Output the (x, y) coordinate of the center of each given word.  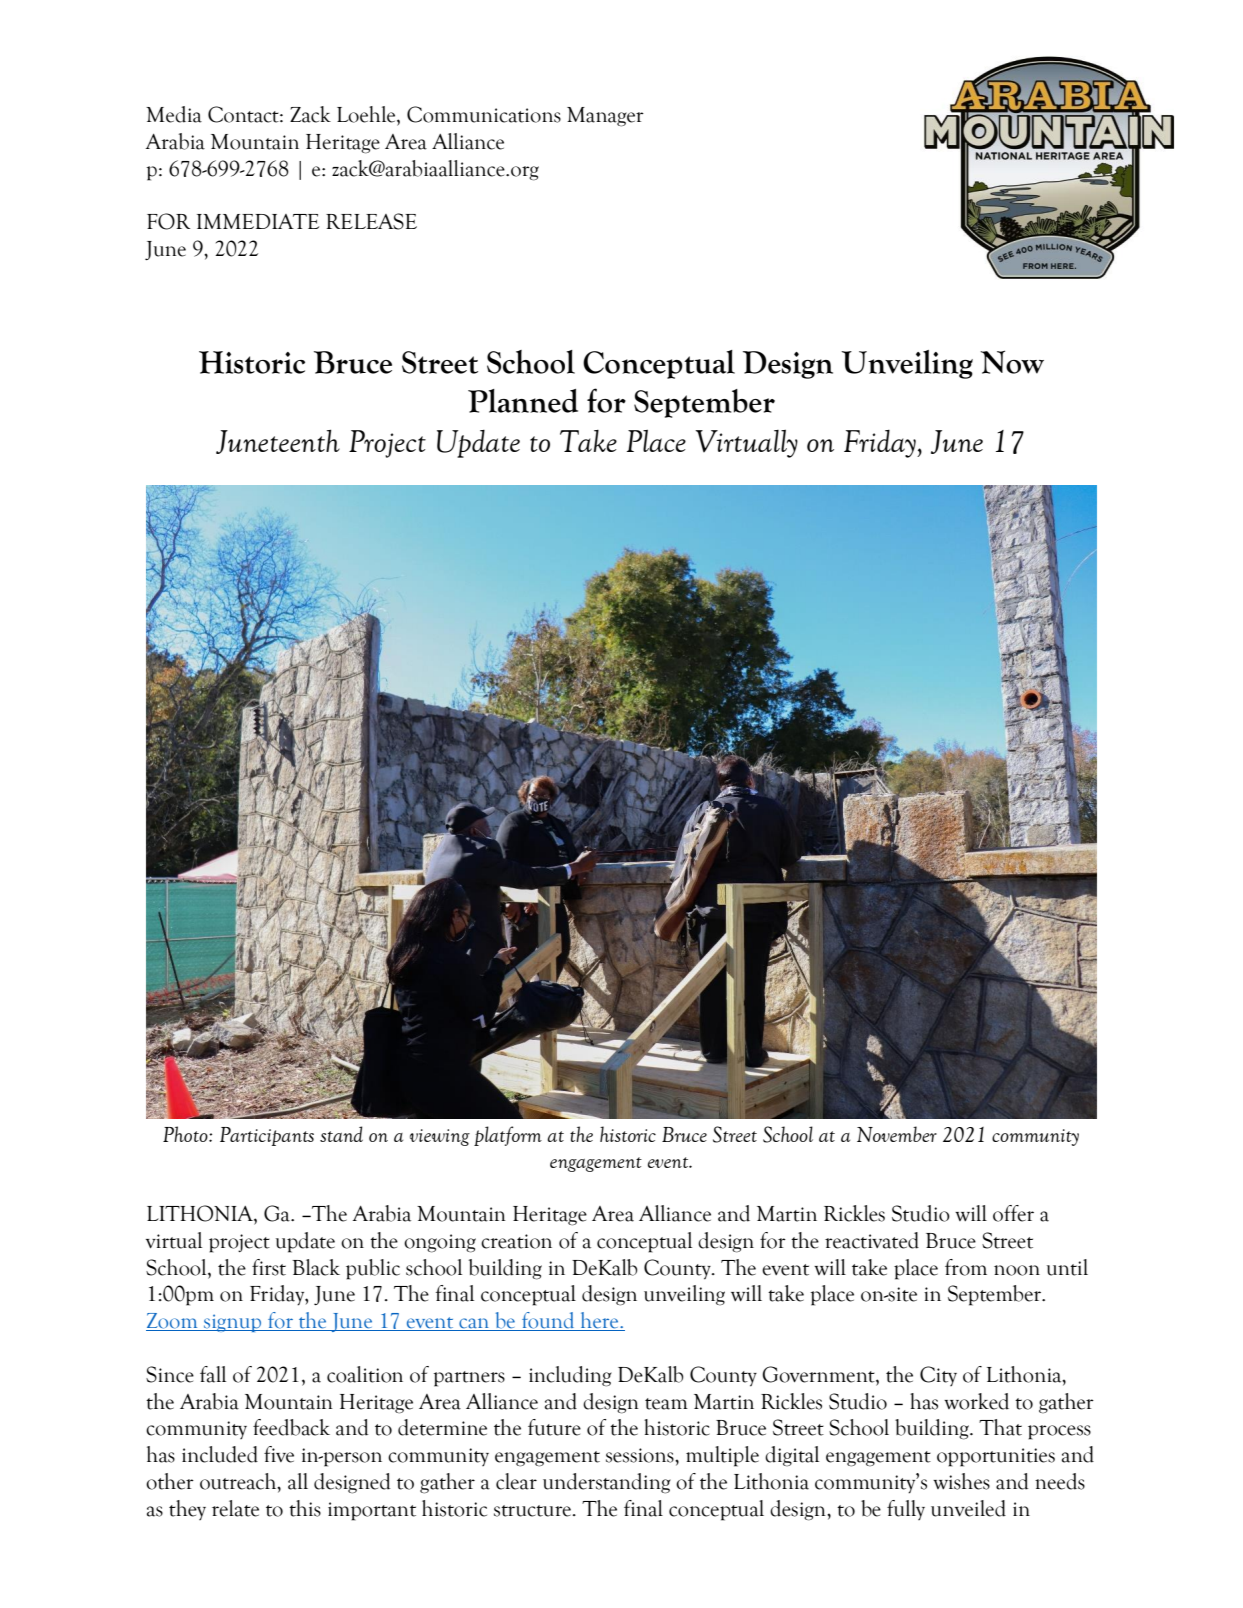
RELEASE (371, 221)
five (279, 1454)
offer (1013, 1213)
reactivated (872, 1240)
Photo (186, 1134)
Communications (484, 114)
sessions (641, 1455)
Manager (605, 117)
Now (1012, 362)
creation (516, 1241)
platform (508, 1136)
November (897, 1134)
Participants (267, 1136)
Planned (523, 401)
